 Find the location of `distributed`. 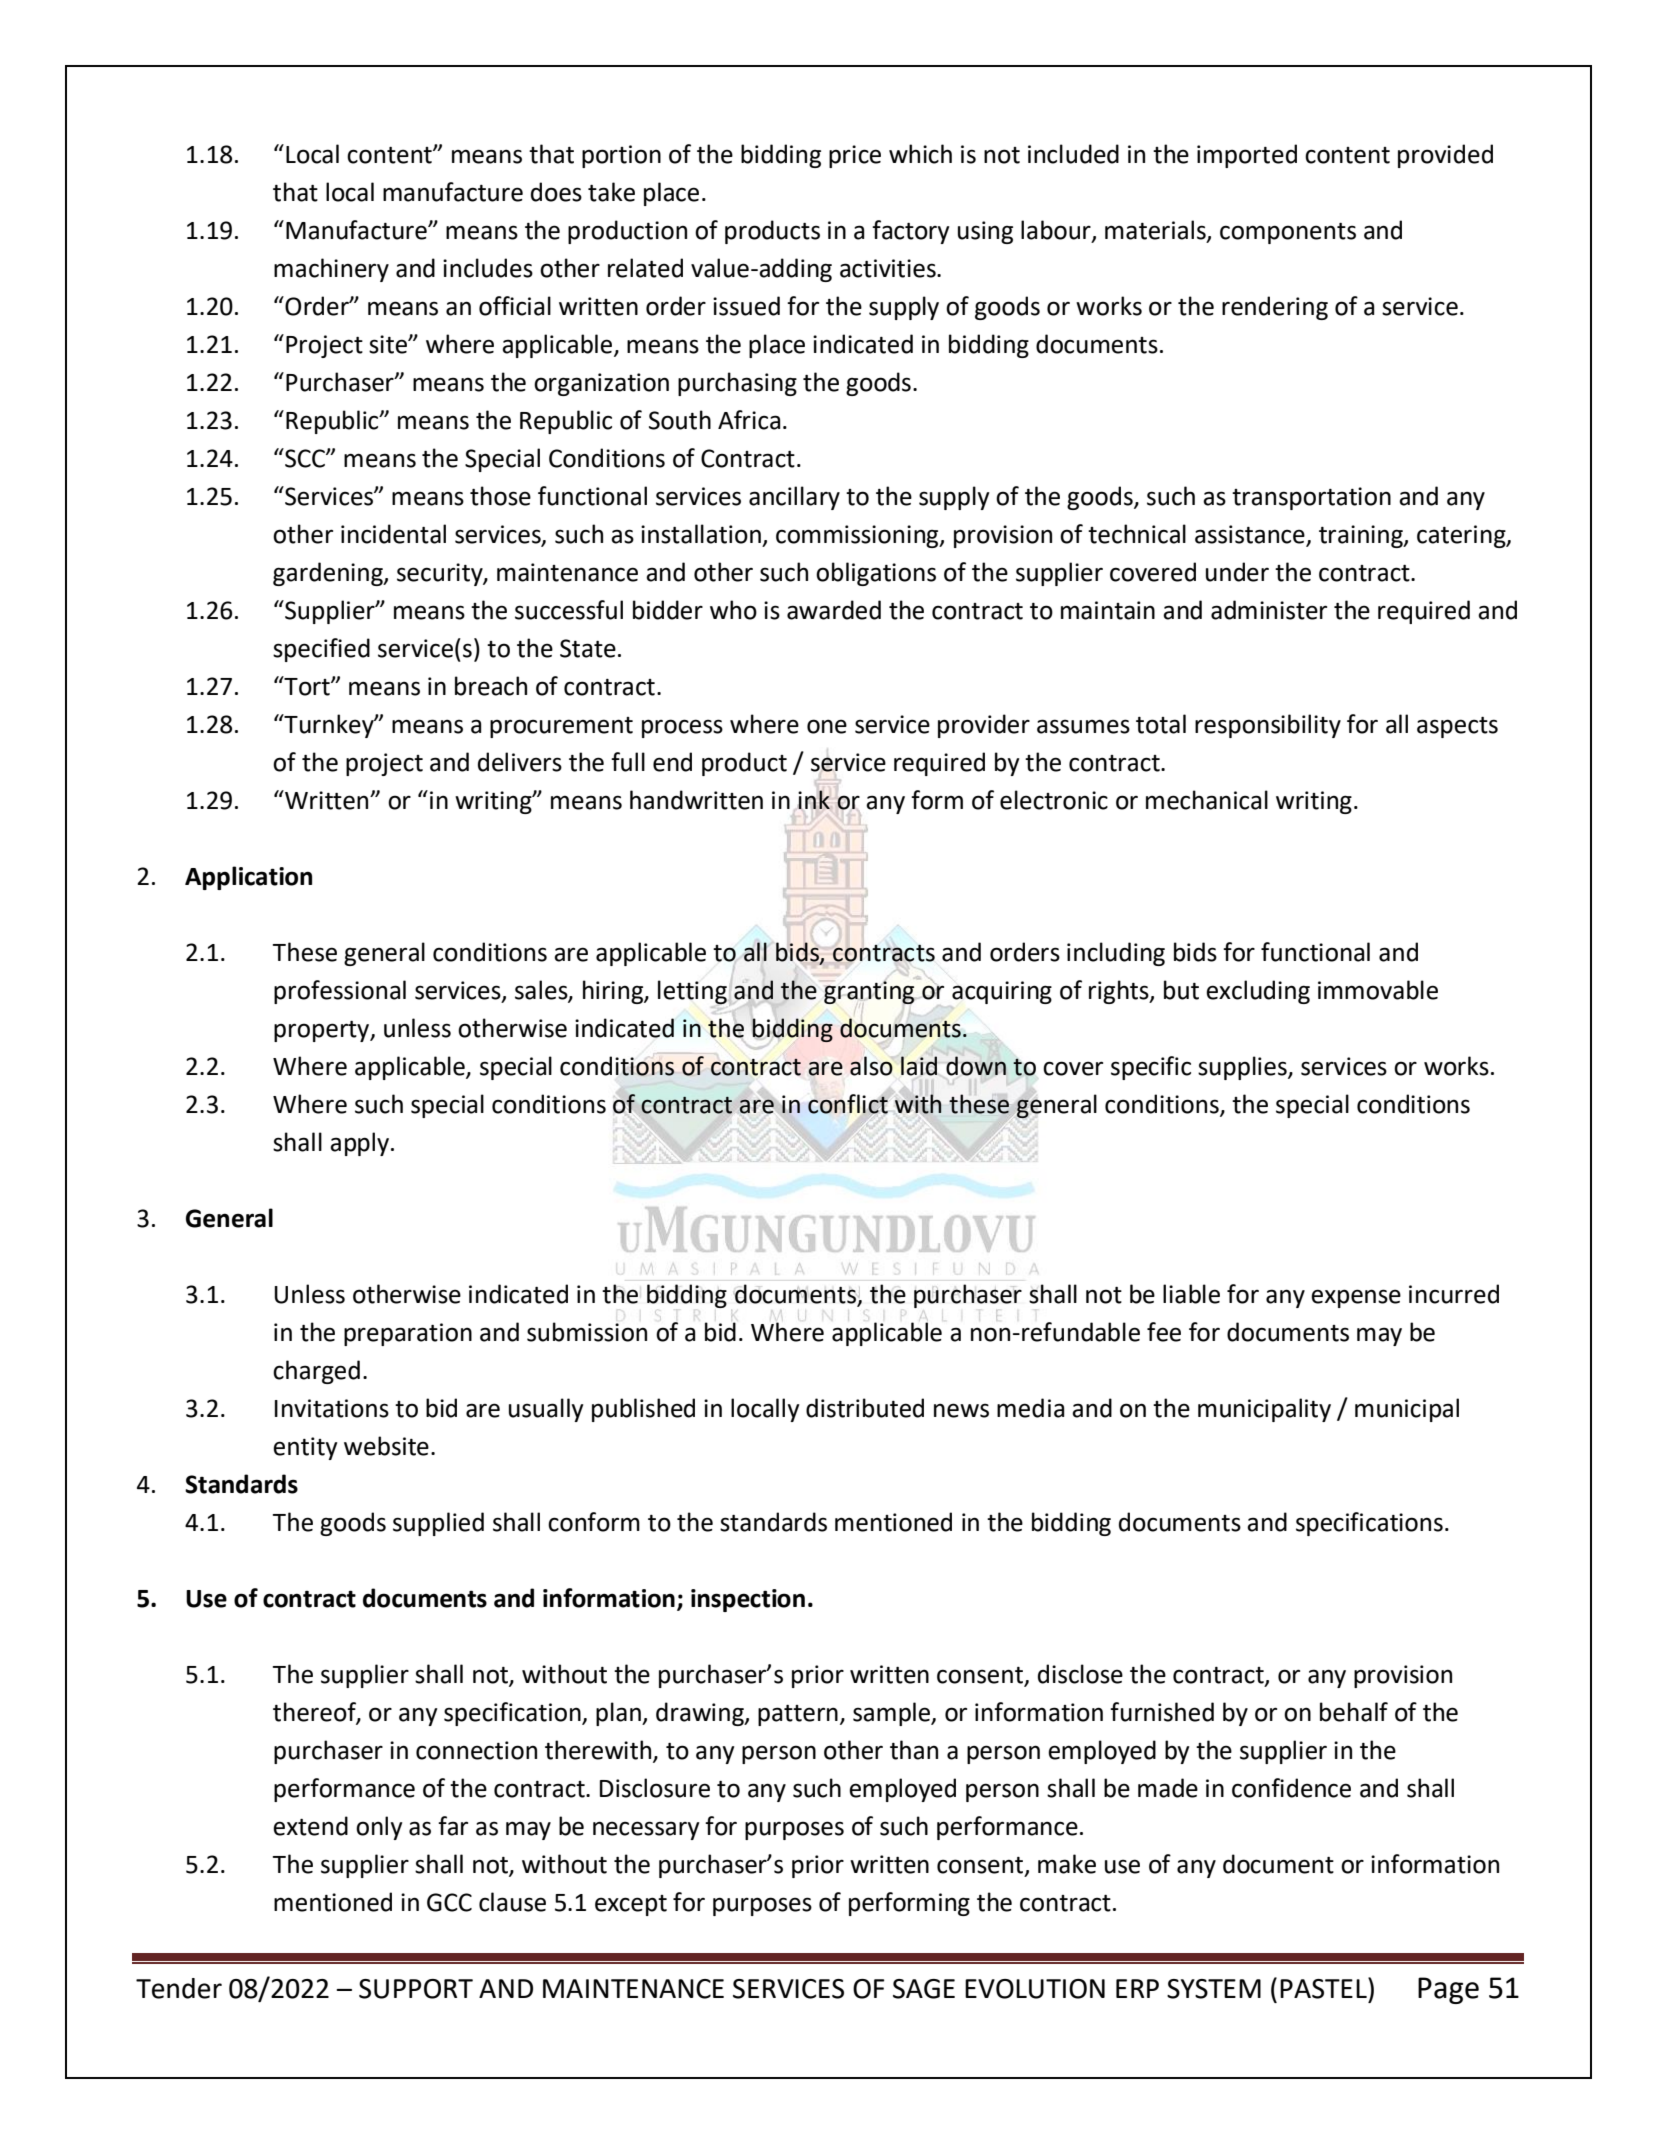

distributed is located at coordinates (865, 1408).
